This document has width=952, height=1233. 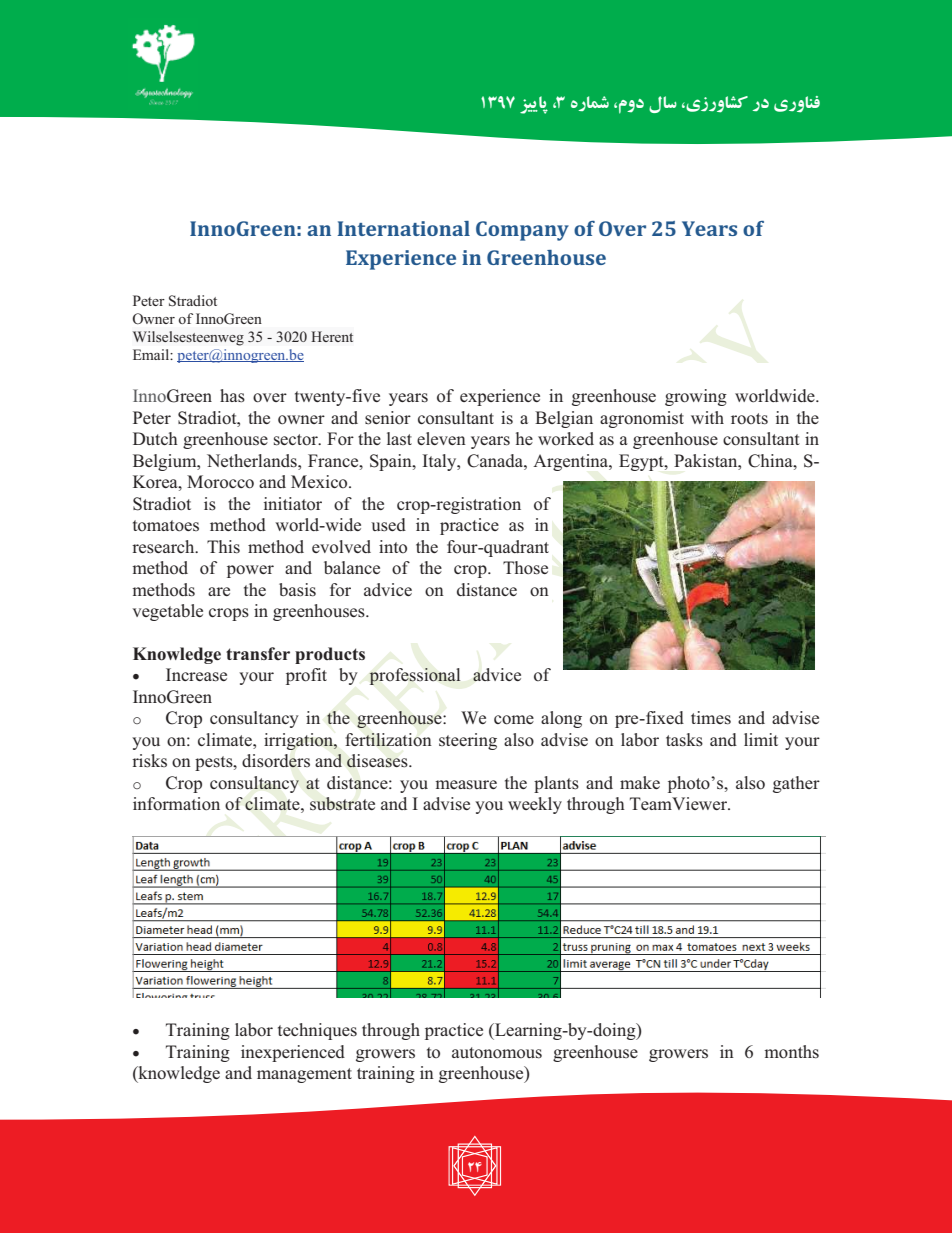 What do you see at coordinates (304, 1075) in the document?
I see `management` at bounding box center [304, 1075].
